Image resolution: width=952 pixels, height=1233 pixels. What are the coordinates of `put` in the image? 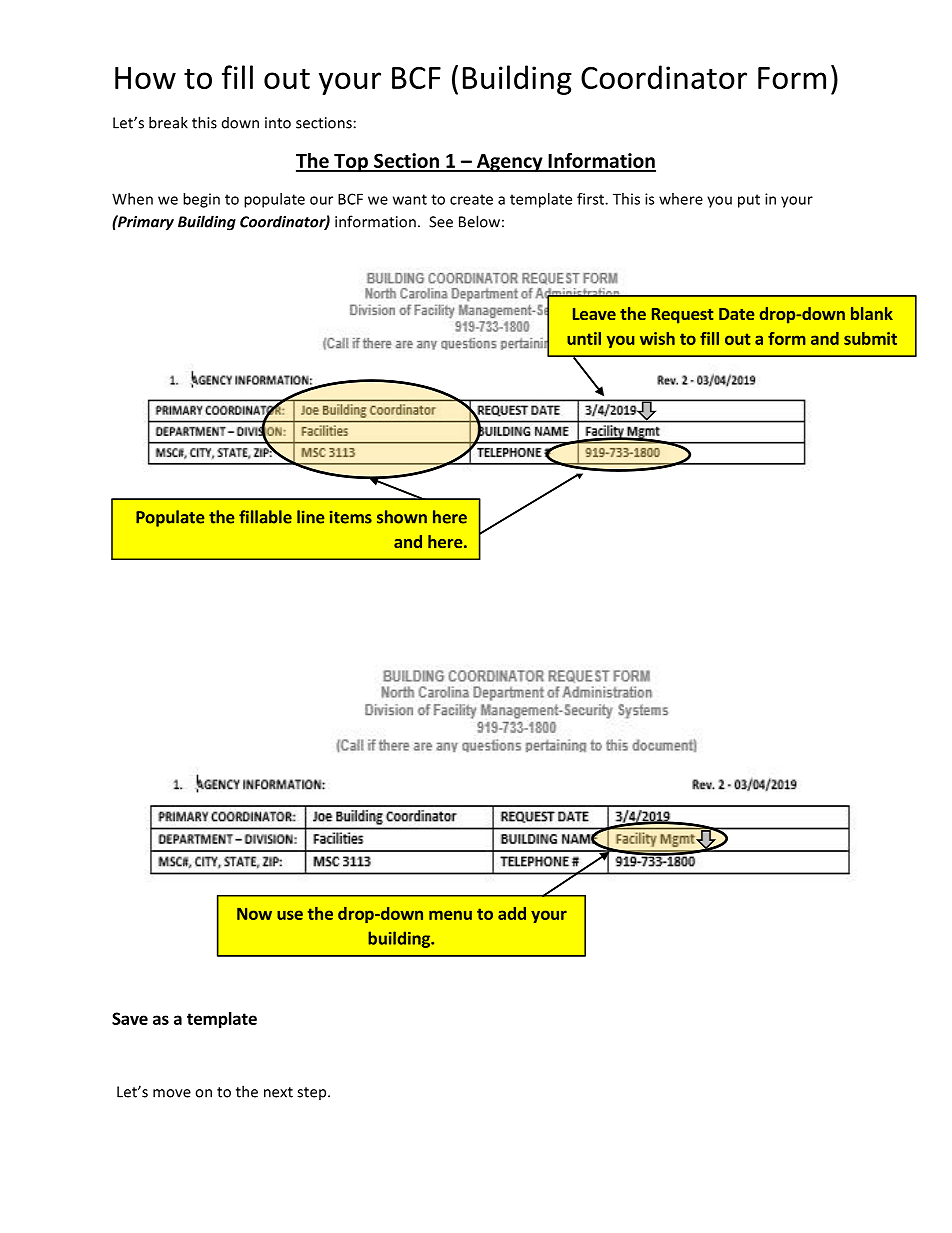 It's located at (749, 201).
